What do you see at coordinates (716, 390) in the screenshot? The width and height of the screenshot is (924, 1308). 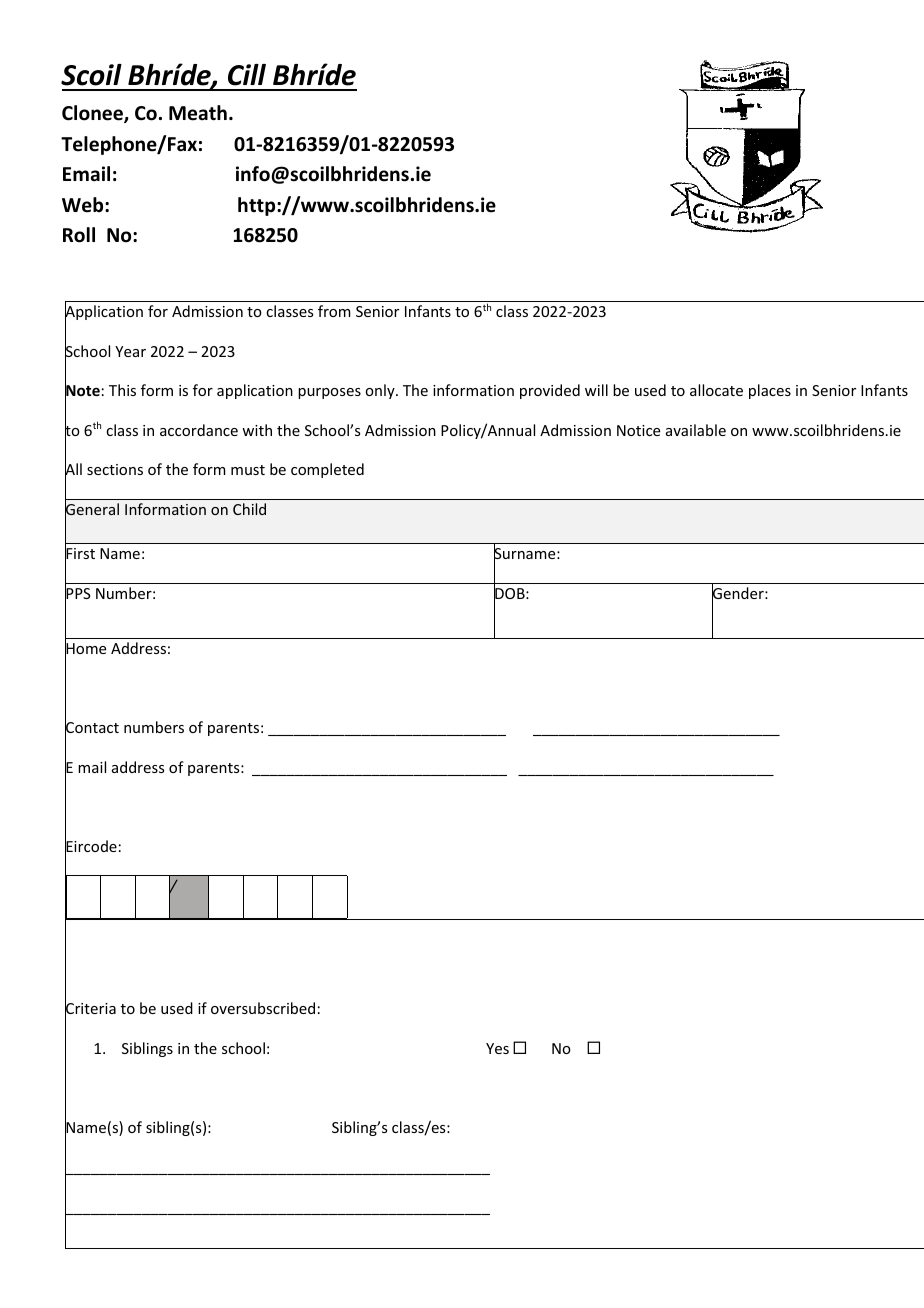 I see `allocate` at bounding box center [716, 390].
